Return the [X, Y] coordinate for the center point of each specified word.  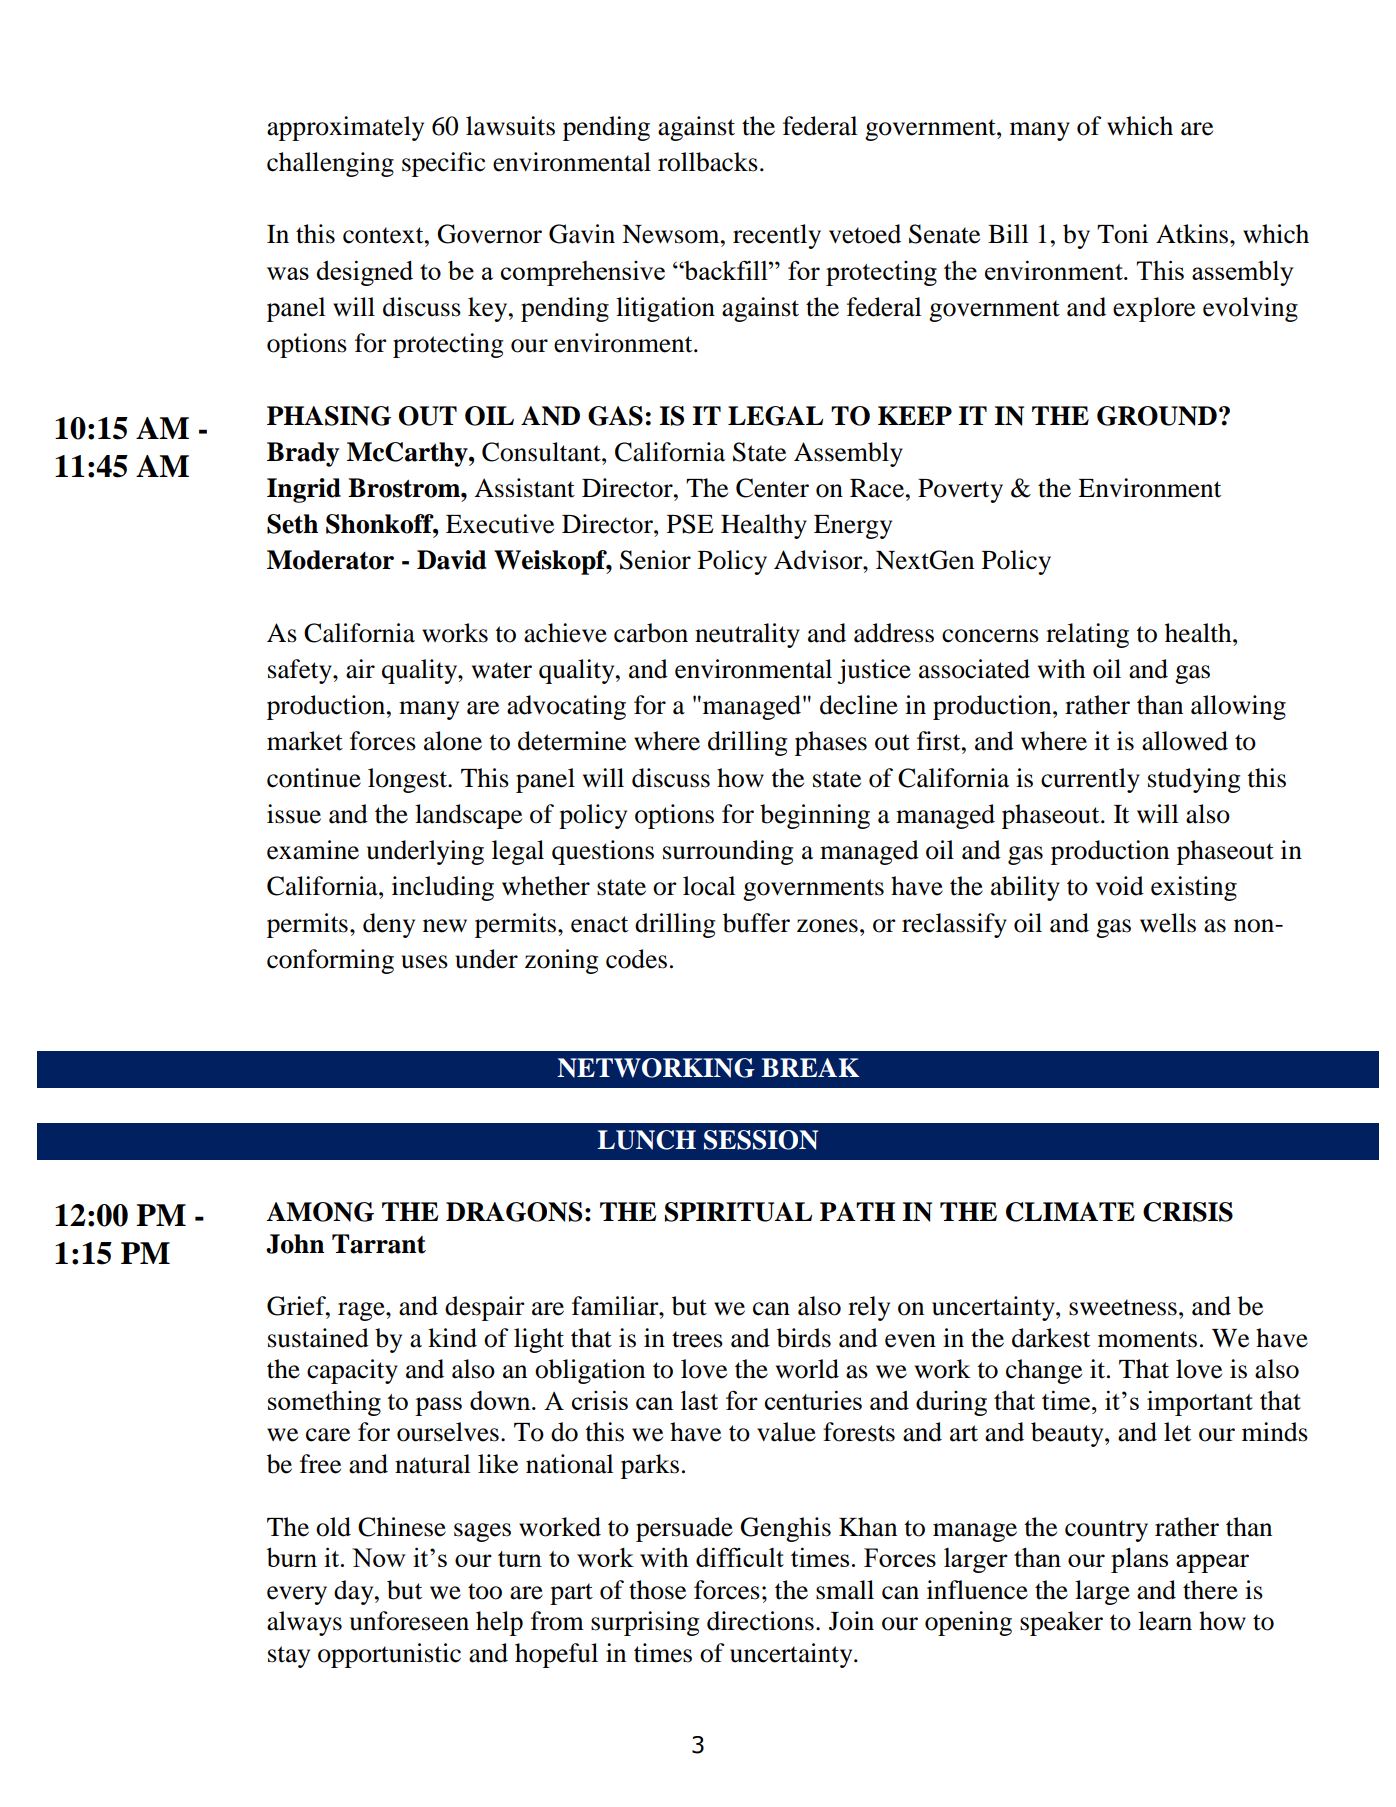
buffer [756, 923]
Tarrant [379, 1244]
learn [1165, 1621]
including [443, 888]
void [1120, 886]
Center [772, 488]
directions [760, 1621]
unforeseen [409, 1621]
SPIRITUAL [738, 1212]
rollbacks [708, 162]
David [451, 560]
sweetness [1123, 1307]
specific [443, 164]
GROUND [1157, 416]
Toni [1122, 234]
